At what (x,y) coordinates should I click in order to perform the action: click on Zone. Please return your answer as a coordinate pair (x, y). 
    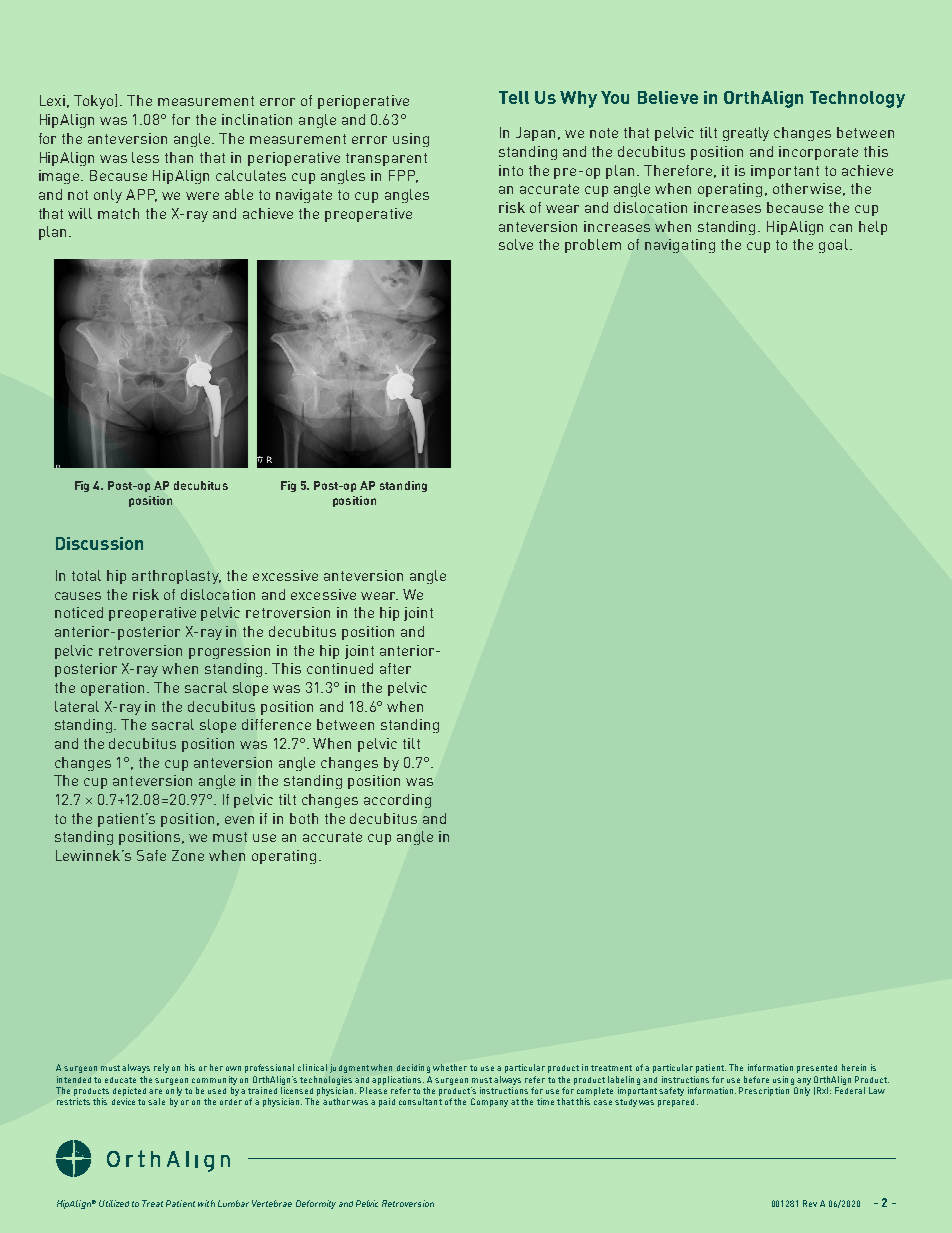
    Looking at the image, I should click on (188, 855).
